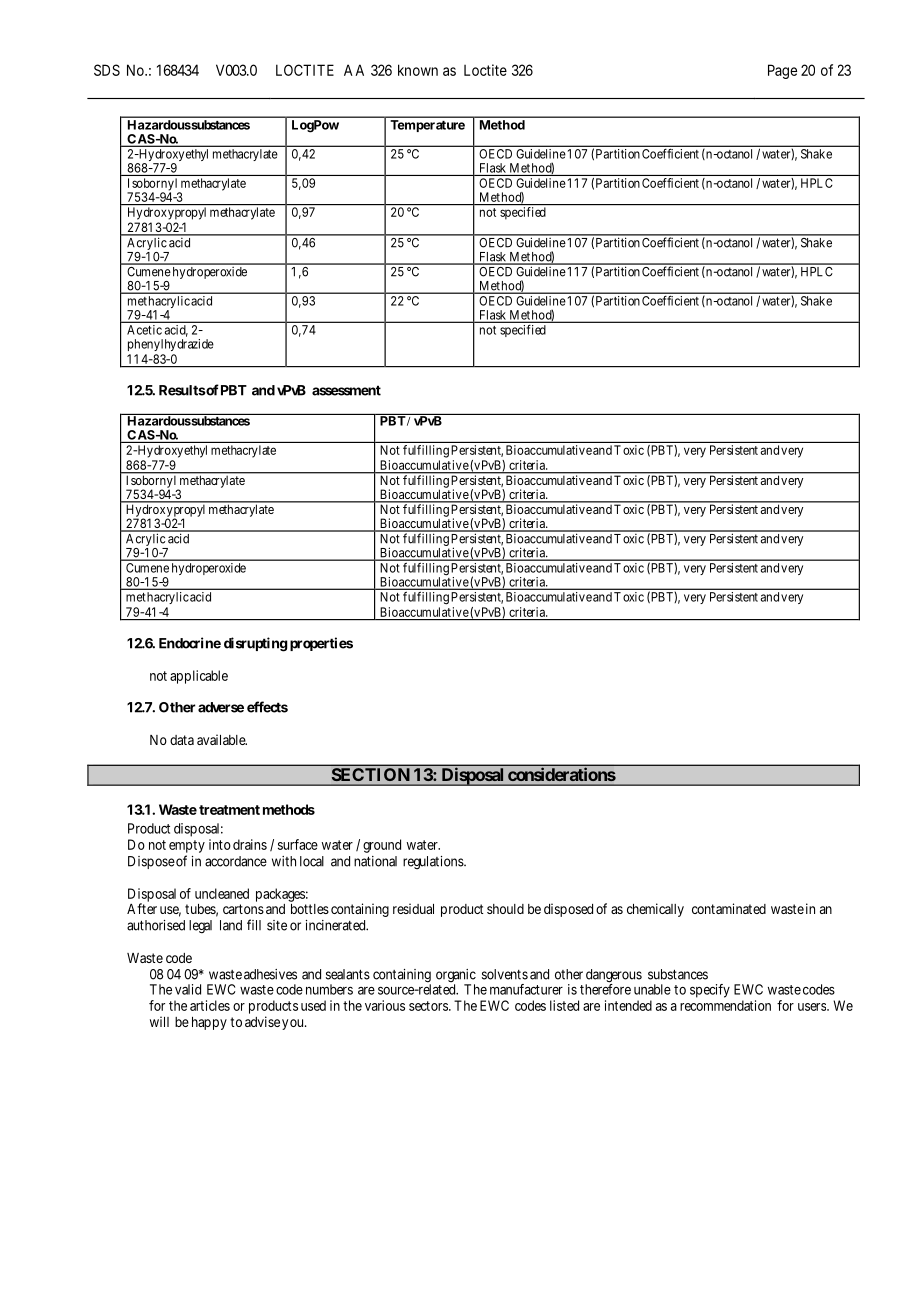 Image resolution: width=924 pixels, height=1308 pixels. I want to click on known, so click(418, 70).
